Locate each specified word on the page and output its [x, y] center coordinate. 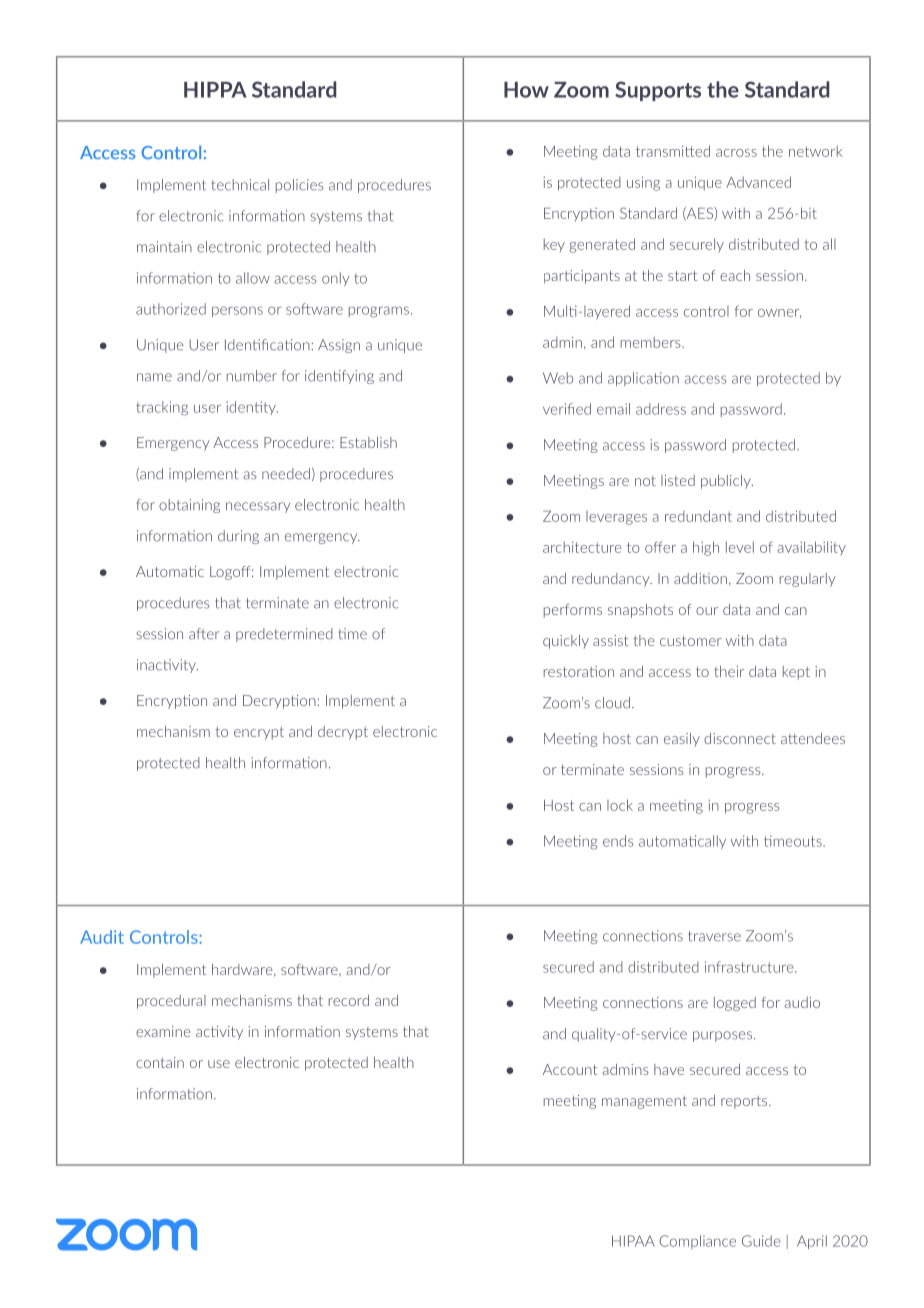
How [526, 90]
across [736, 153]
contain [160, 1062]
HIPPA [215, 90]
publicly [727, 482]
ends [618, 841]
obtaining [189, 506]
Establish [368, 442]
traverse [714, 936]
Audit [102, 937]
